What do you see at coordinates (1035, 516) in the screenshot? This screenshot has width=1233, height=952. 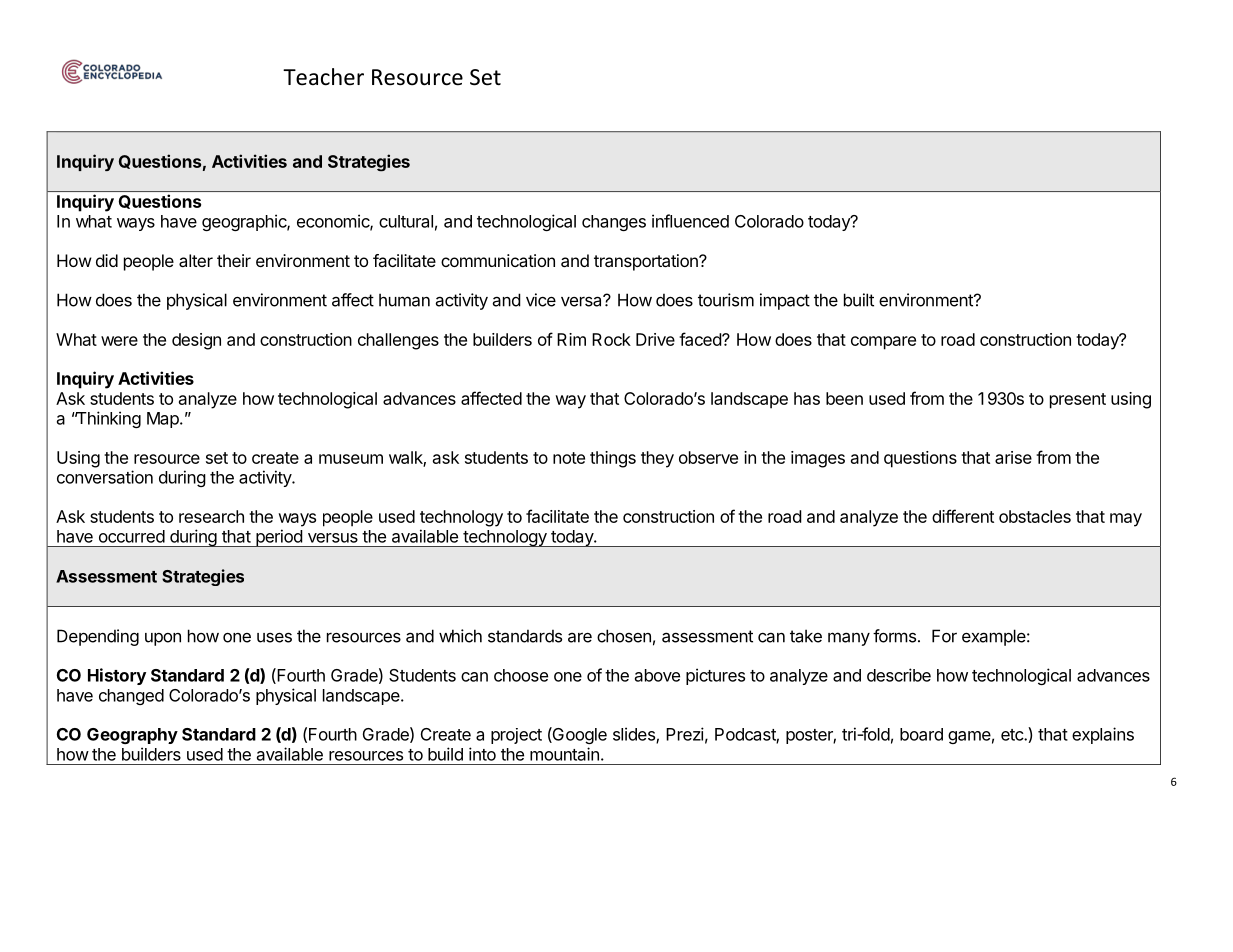 I see `obstacles` at bounding box center [1035, 516].
